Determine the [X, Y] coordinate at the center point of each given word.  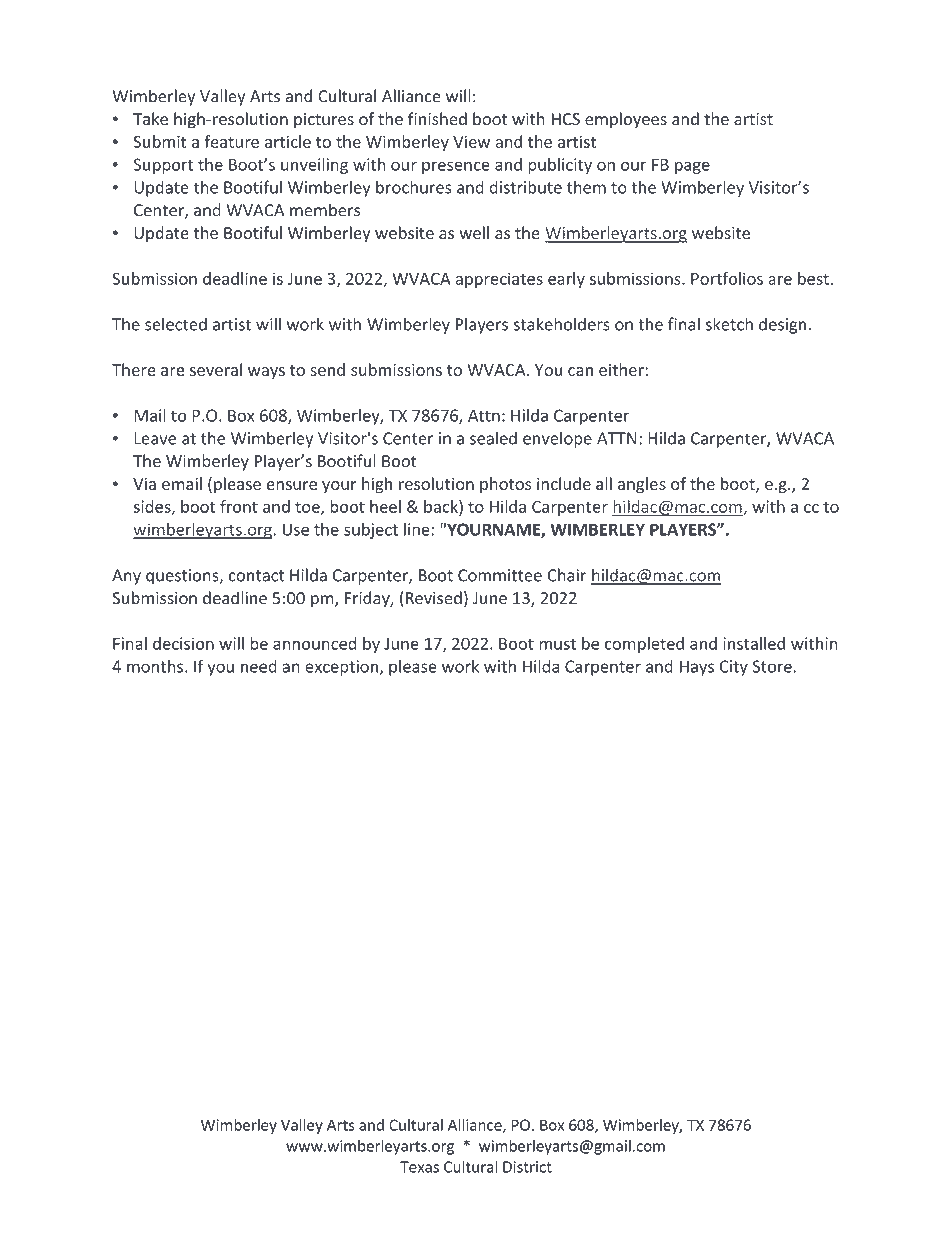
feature [231, 141]
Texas [419, 1167]
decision [183, 643]
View [471, 142]
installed [754, 643]
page [692, 167]
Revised [434, 598]
